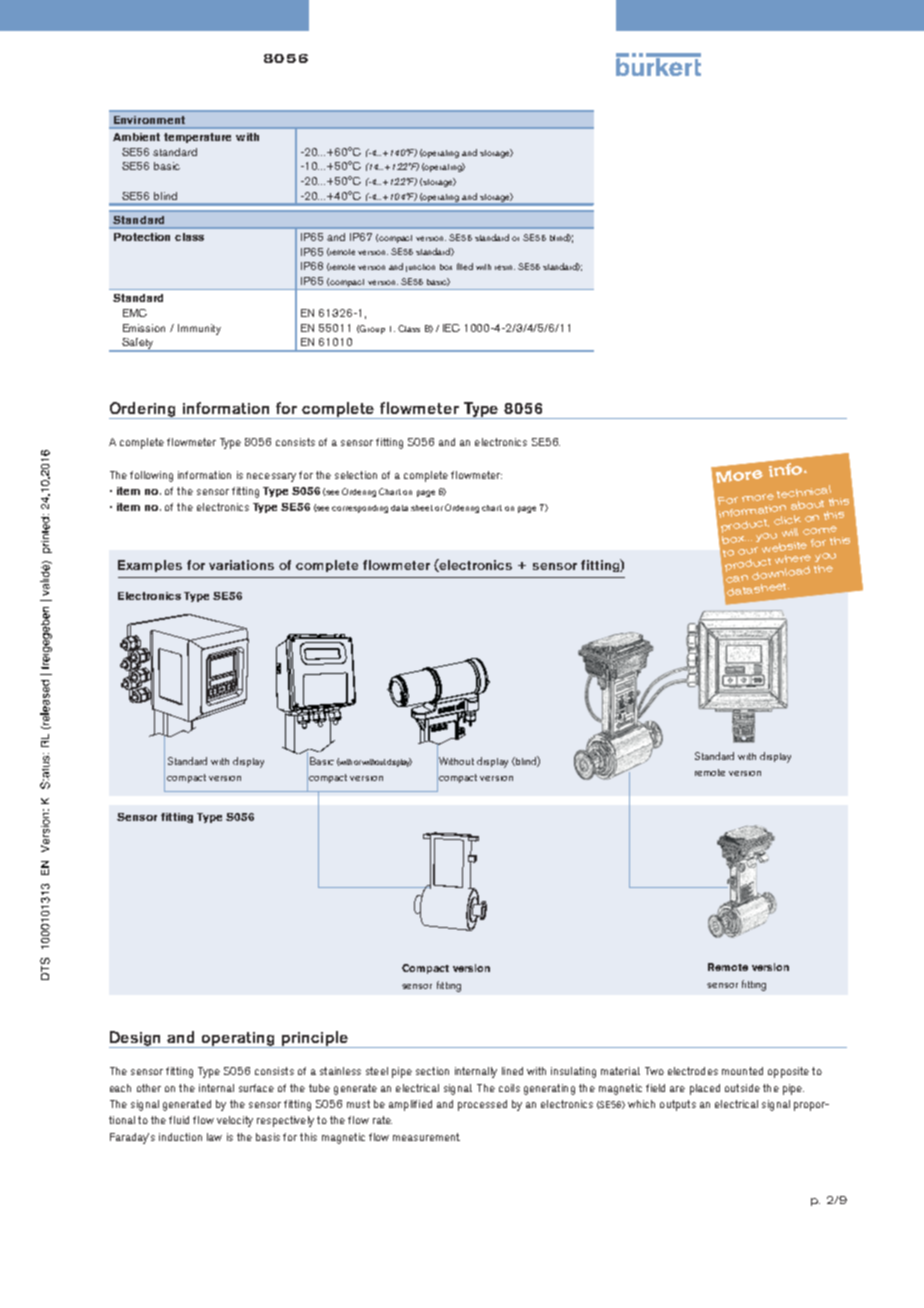 The height and width of the page is (1308, 924). What do you see at coordinates (505, 267) in the page?
I see `resin` at bounding box center [505, 267].
